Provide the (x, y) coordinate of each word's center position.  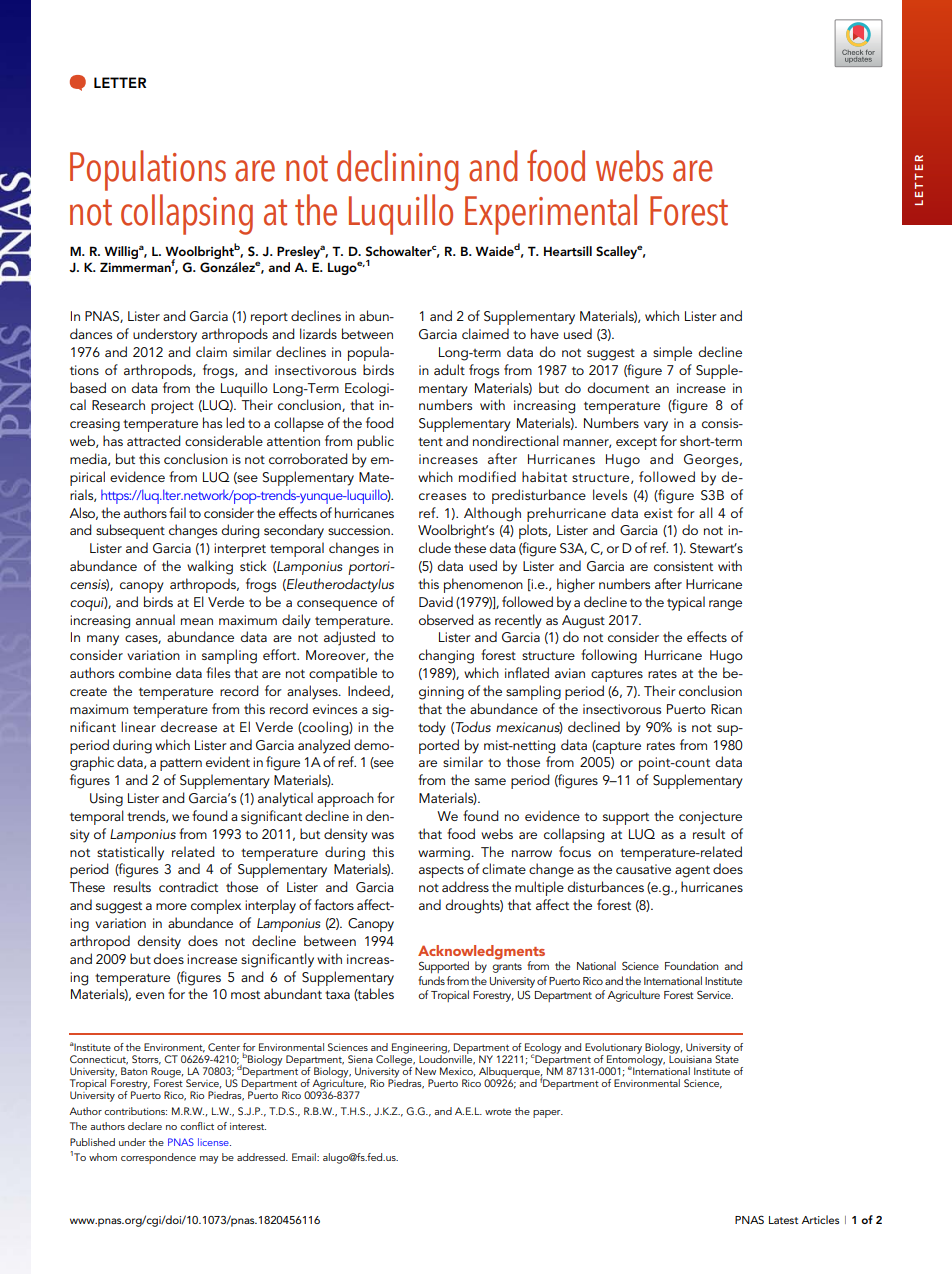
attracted (154, 440)
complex (216, 906)
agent (692, 871)
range (725, 605)
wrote (498, 1112)
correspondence (158, 1158)
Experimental (551, 214)
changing (446, 656)
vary (656, 426)
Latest (783, 1220)
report (269, 319)
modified (487, 476)
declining (397, 170)
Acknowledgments (481, 953)
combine (145, 672)
